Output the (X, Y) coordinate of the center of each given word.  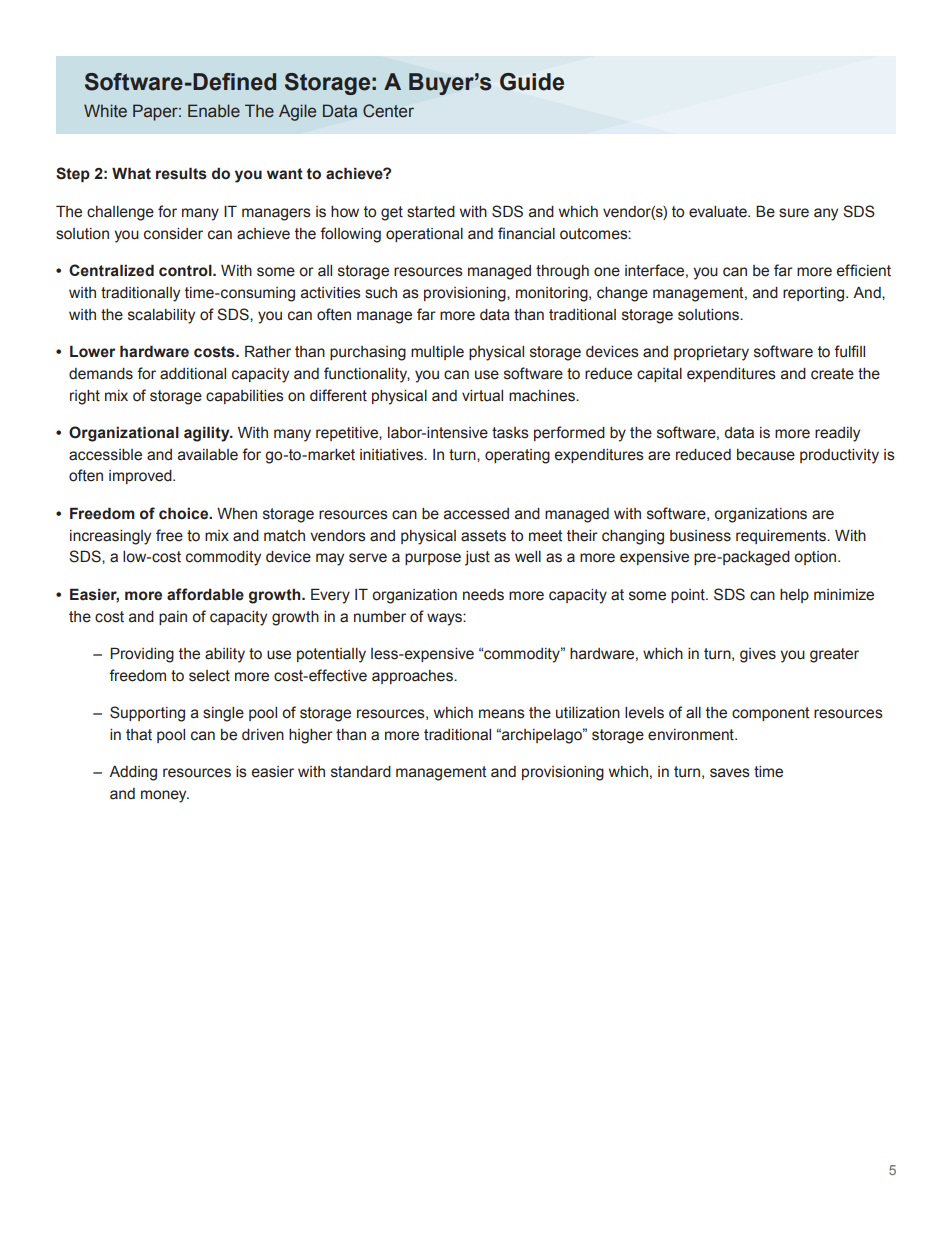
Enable (214, 111)
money (165, 796)
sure (794, 213)
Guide (532, 82)
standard (361, 772)
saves (730, 773)
